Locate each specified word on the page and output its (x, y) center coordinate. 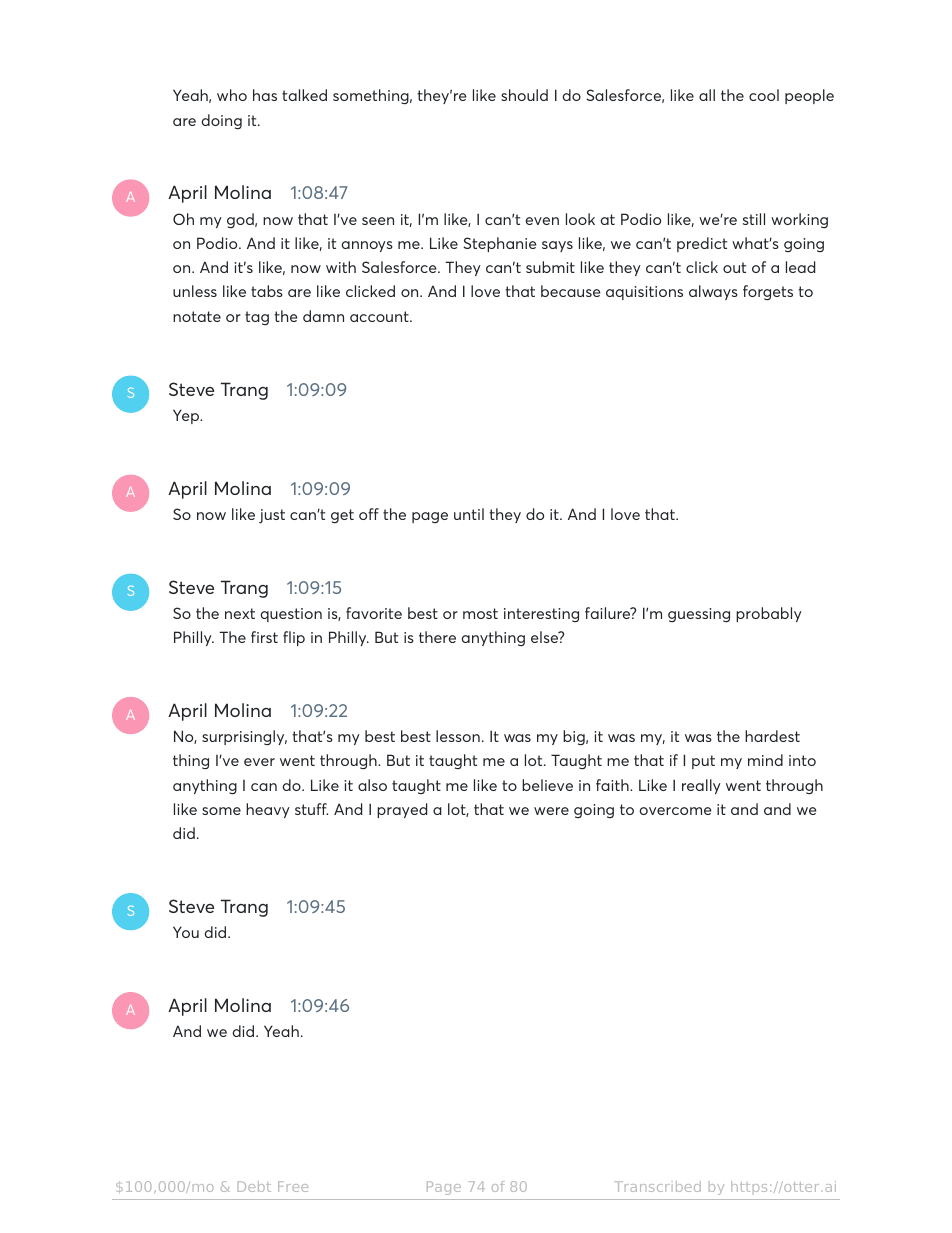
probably (769, 614)
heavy (268, 810)
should (524, 95)
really (701, 786)
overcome (676, 811)
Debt (254, 1186)
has (265, 95)
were (551, 811)
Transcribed (657, 1186)
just (272, 516)
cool (764, 95)
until (469, 514)
